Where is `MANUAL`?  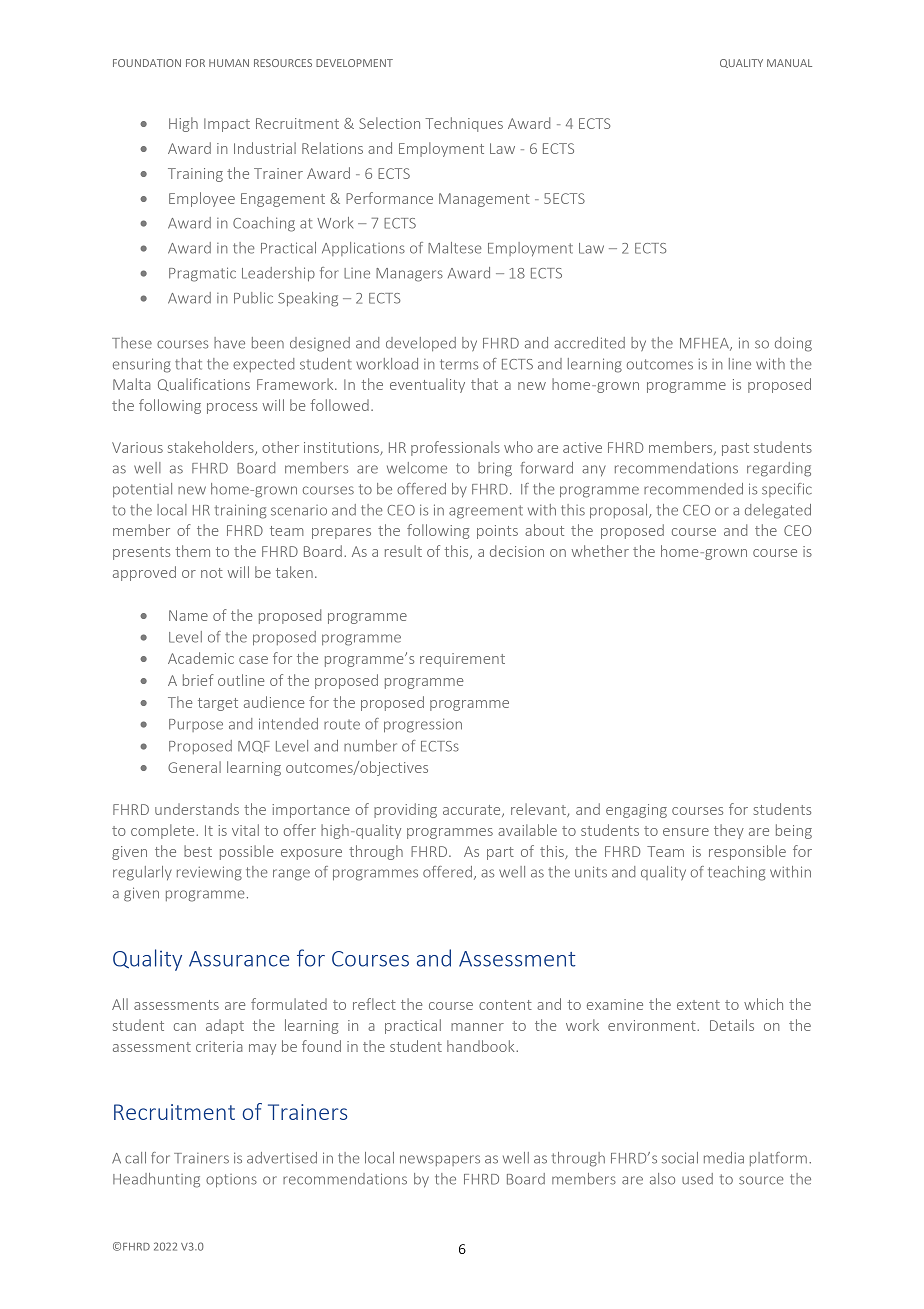 MANUAL is located at coordinates (789, 63).
